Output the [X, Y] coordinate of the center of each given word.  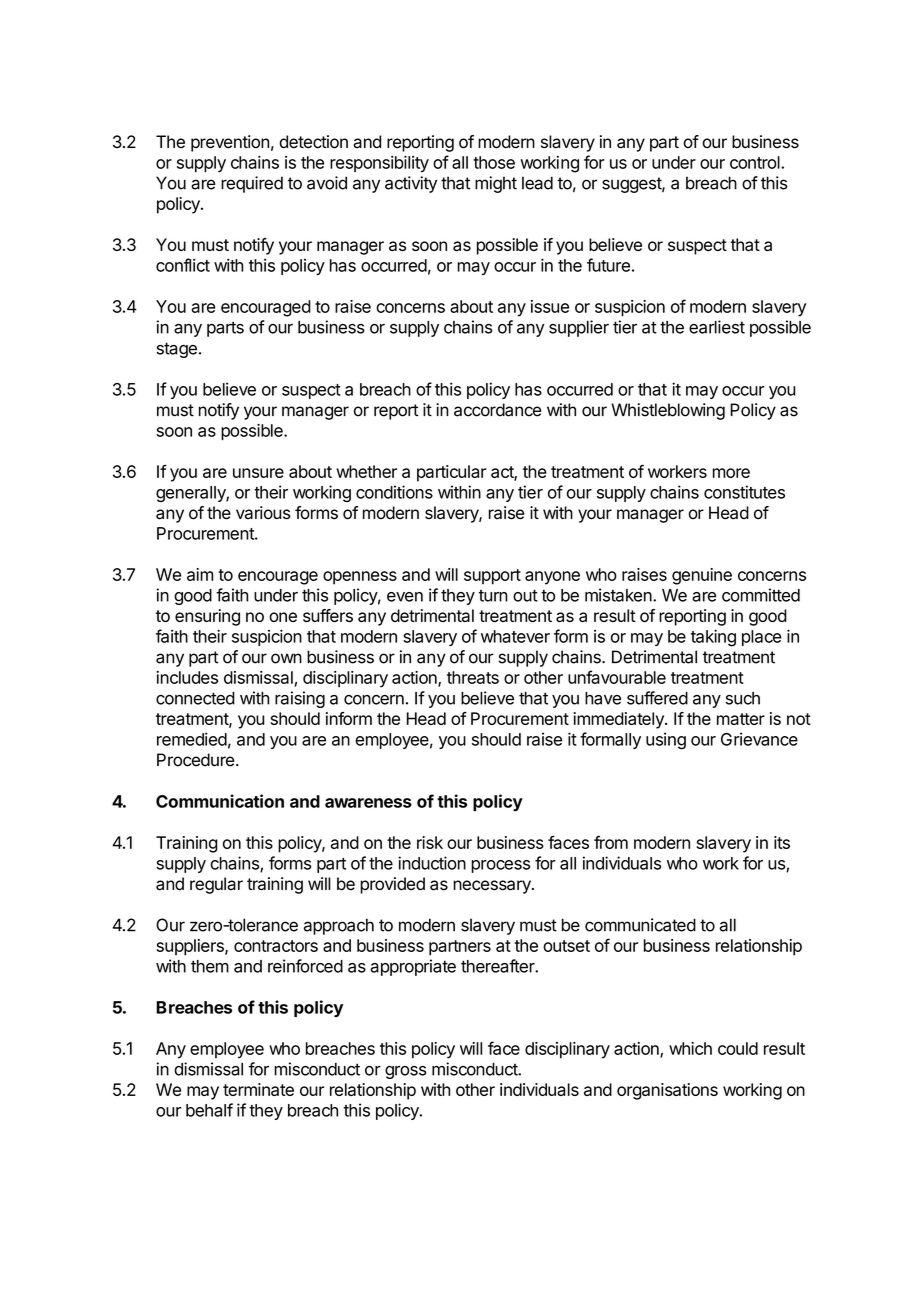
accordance [497, 410]
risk [430, 842]
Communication [220, 801]
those [494, 162]
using [666, 741]
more [731, 473]
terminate [258, 1089]
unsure [258, 473]
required [252, 184]
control [756, 162]
